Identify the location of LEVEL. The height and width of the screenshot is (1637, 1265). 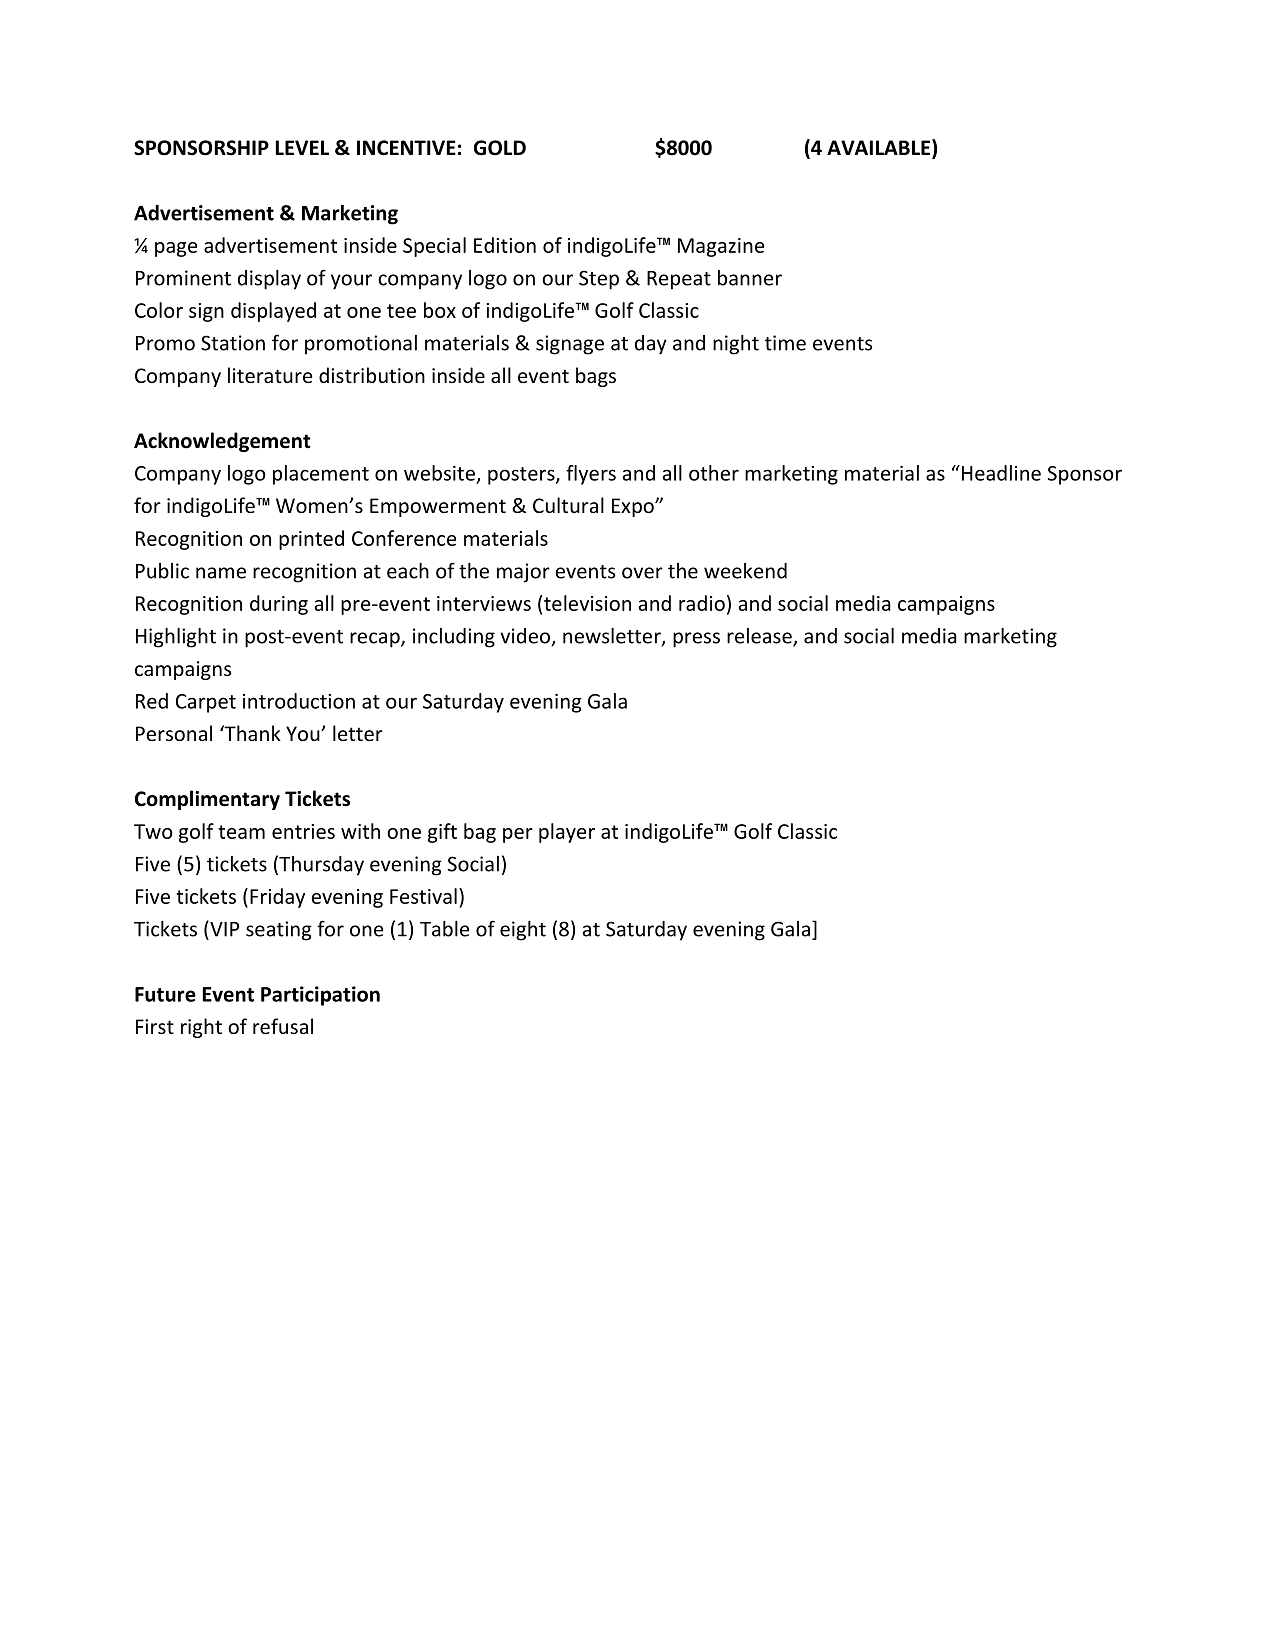
(302, 147).
